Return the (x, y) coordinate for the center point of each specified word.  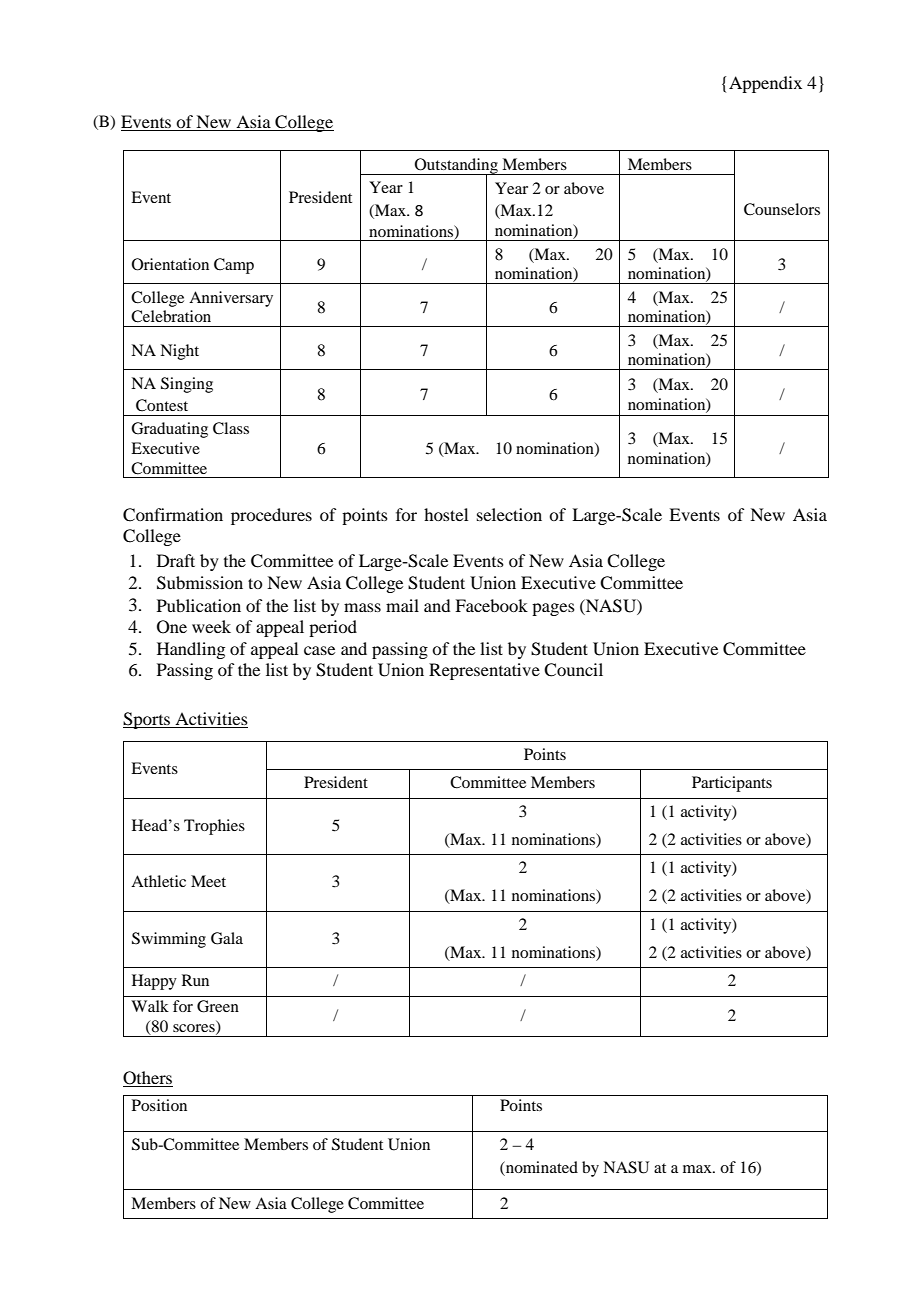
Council (573, 670)
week (211, 626)
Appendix (765, 84)
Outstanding (456, 167)
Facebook (491, 605)
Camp (234, 266)
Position (159, 1105)
